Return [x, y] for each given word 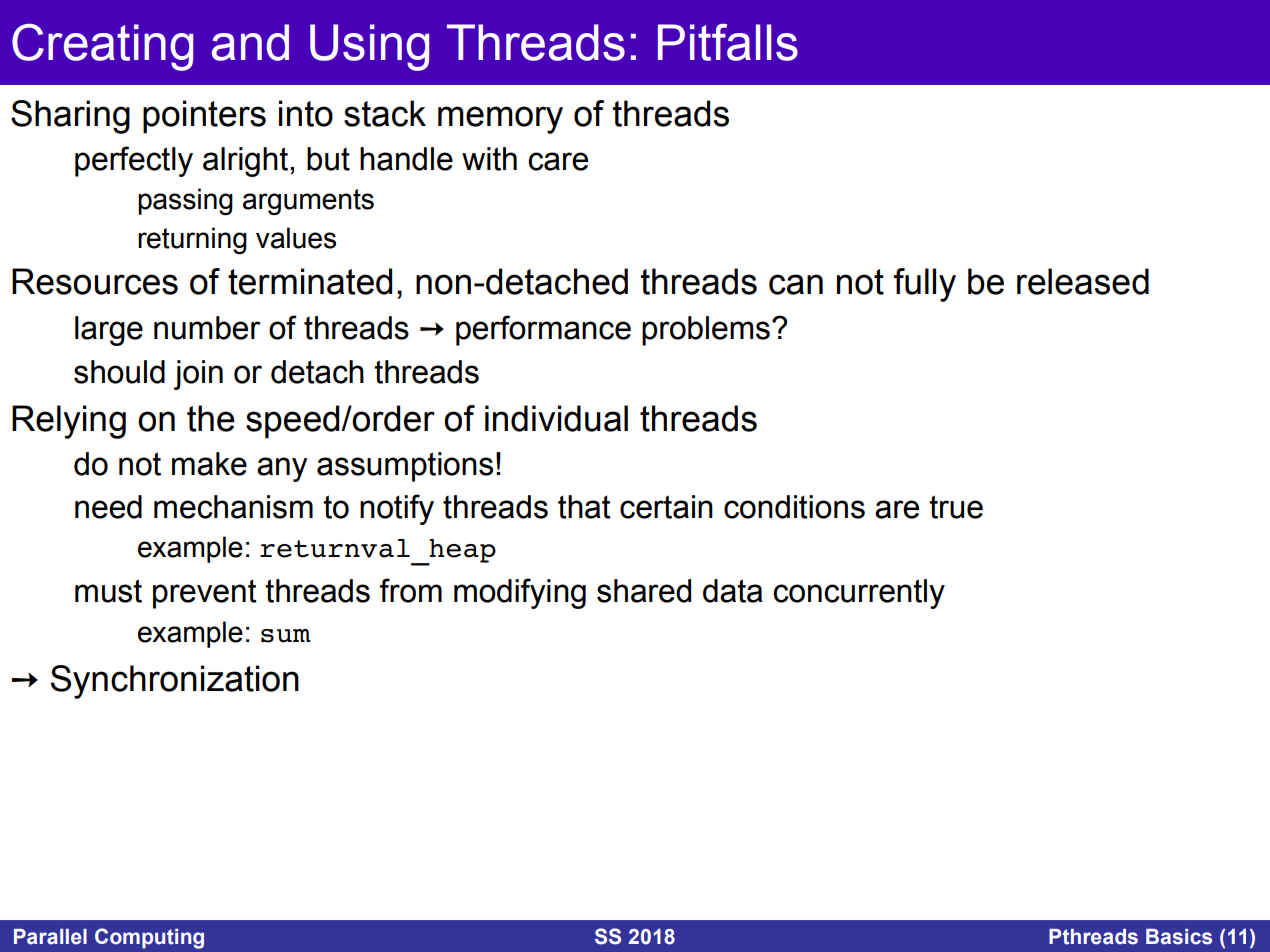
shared [644, 591]
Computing [149, 938]
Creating [103, 47]
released [1083, 281]
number [207, 328]
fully [925, 285]
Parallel [50, 937]
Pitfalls [728, 42]
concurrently [859, 594]
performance [543, 330]
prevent [205, 594]
